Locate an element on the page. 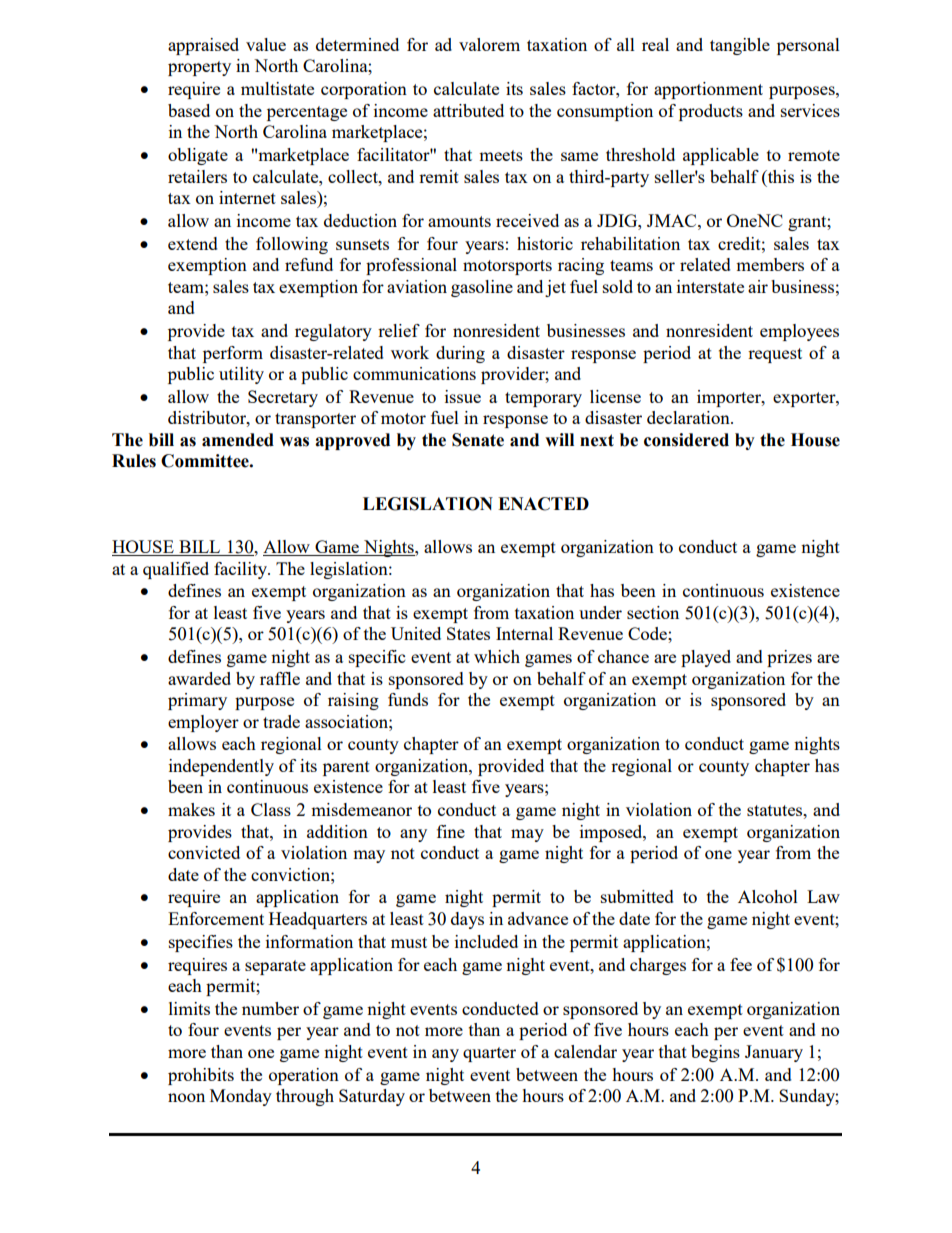  States is located at coordinates (468, 633).
